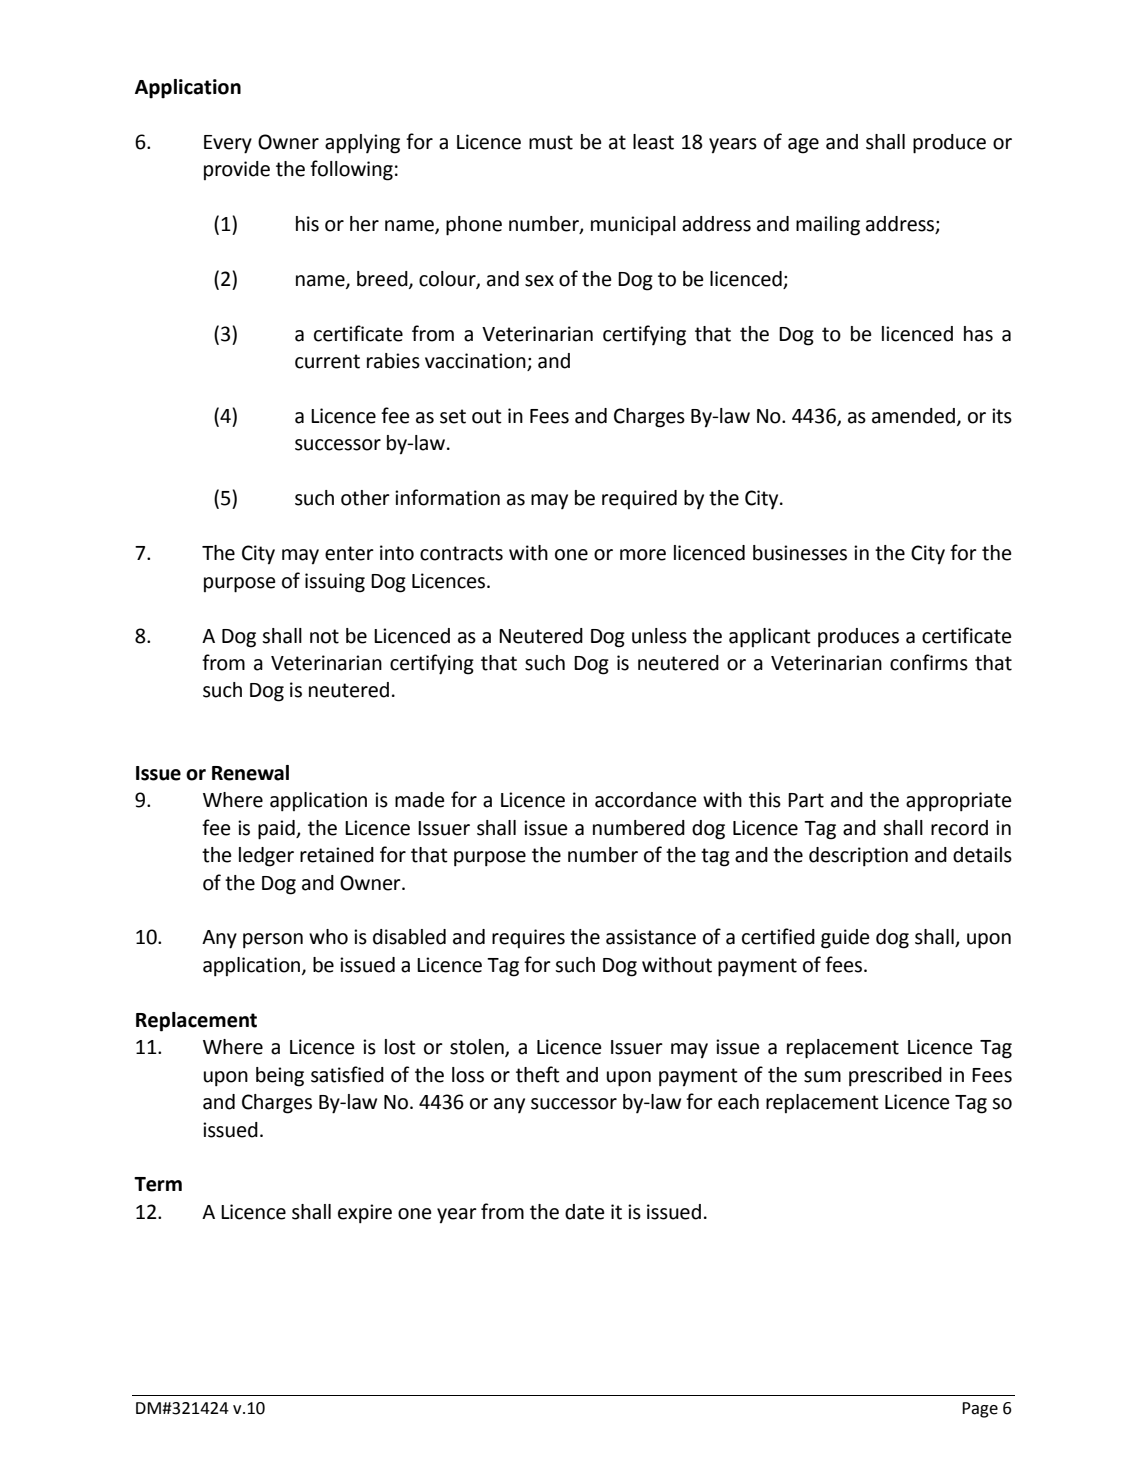  I want to click on must, so click(551, 142).
